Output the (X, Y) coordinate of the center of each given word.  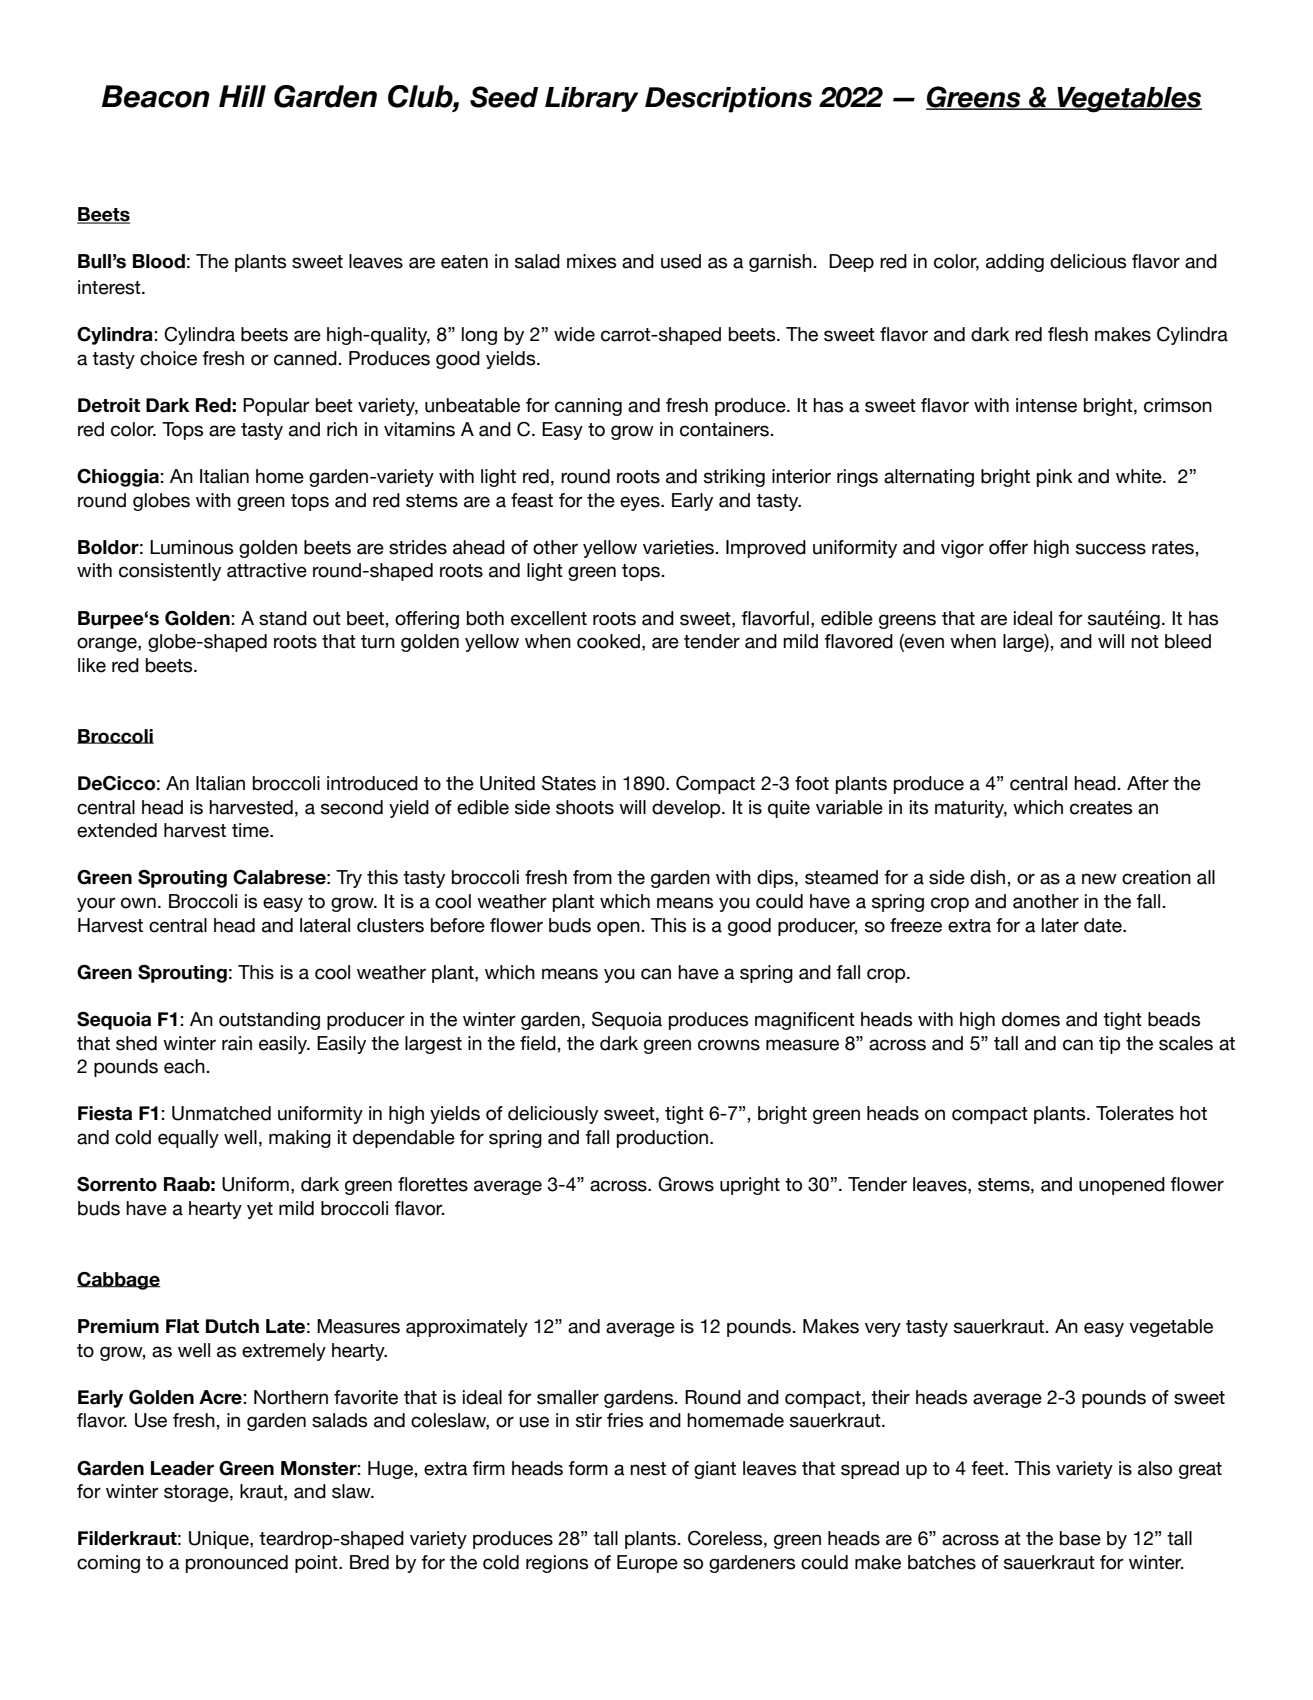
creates (1101, 808)
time (251, 830)
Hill (242, 96)
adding (1015, 263)
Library (591, 99)
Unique (220, 1540)
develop (687, 809)
